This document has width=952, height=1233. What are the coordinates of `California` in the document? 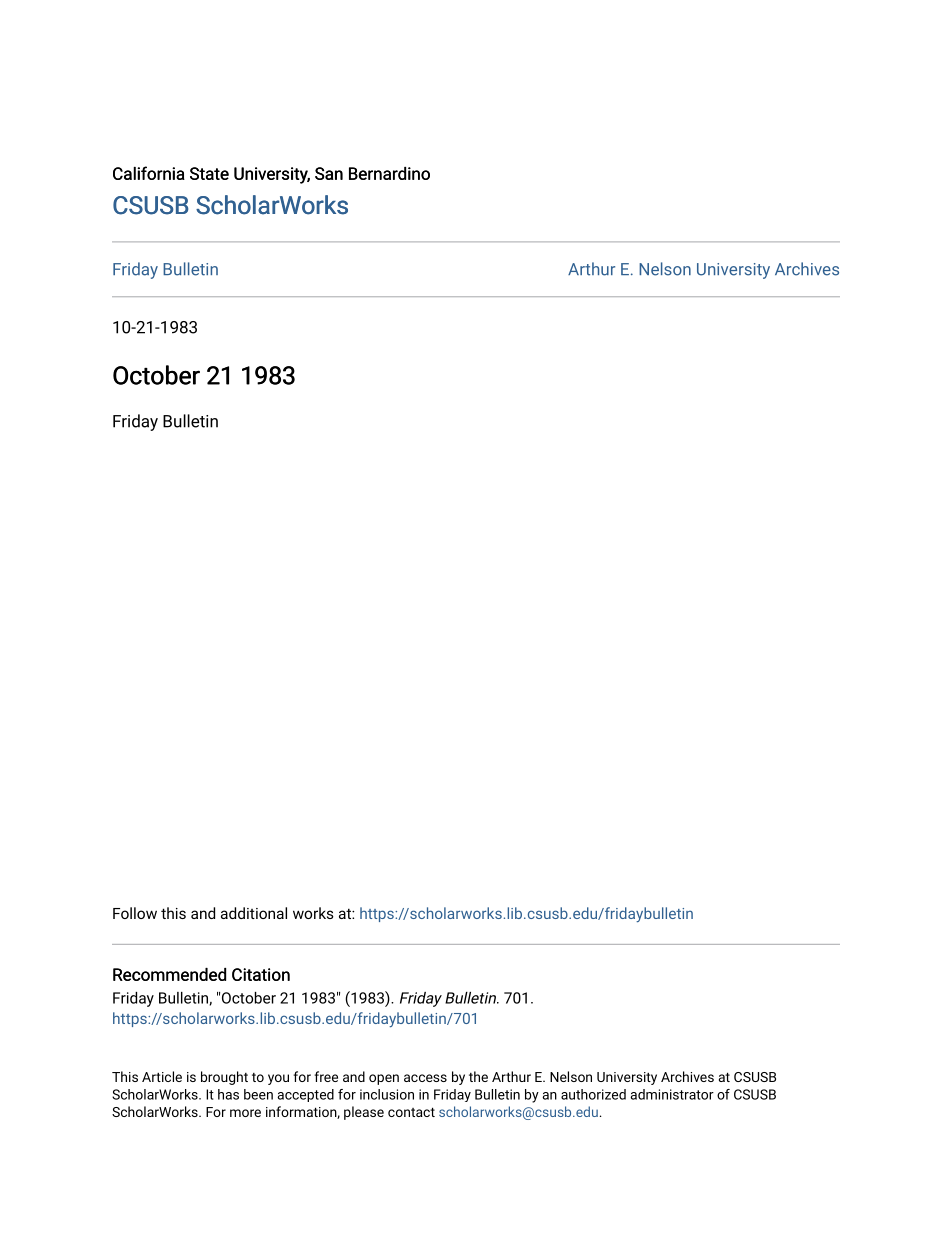 It's located at (149, 173).
